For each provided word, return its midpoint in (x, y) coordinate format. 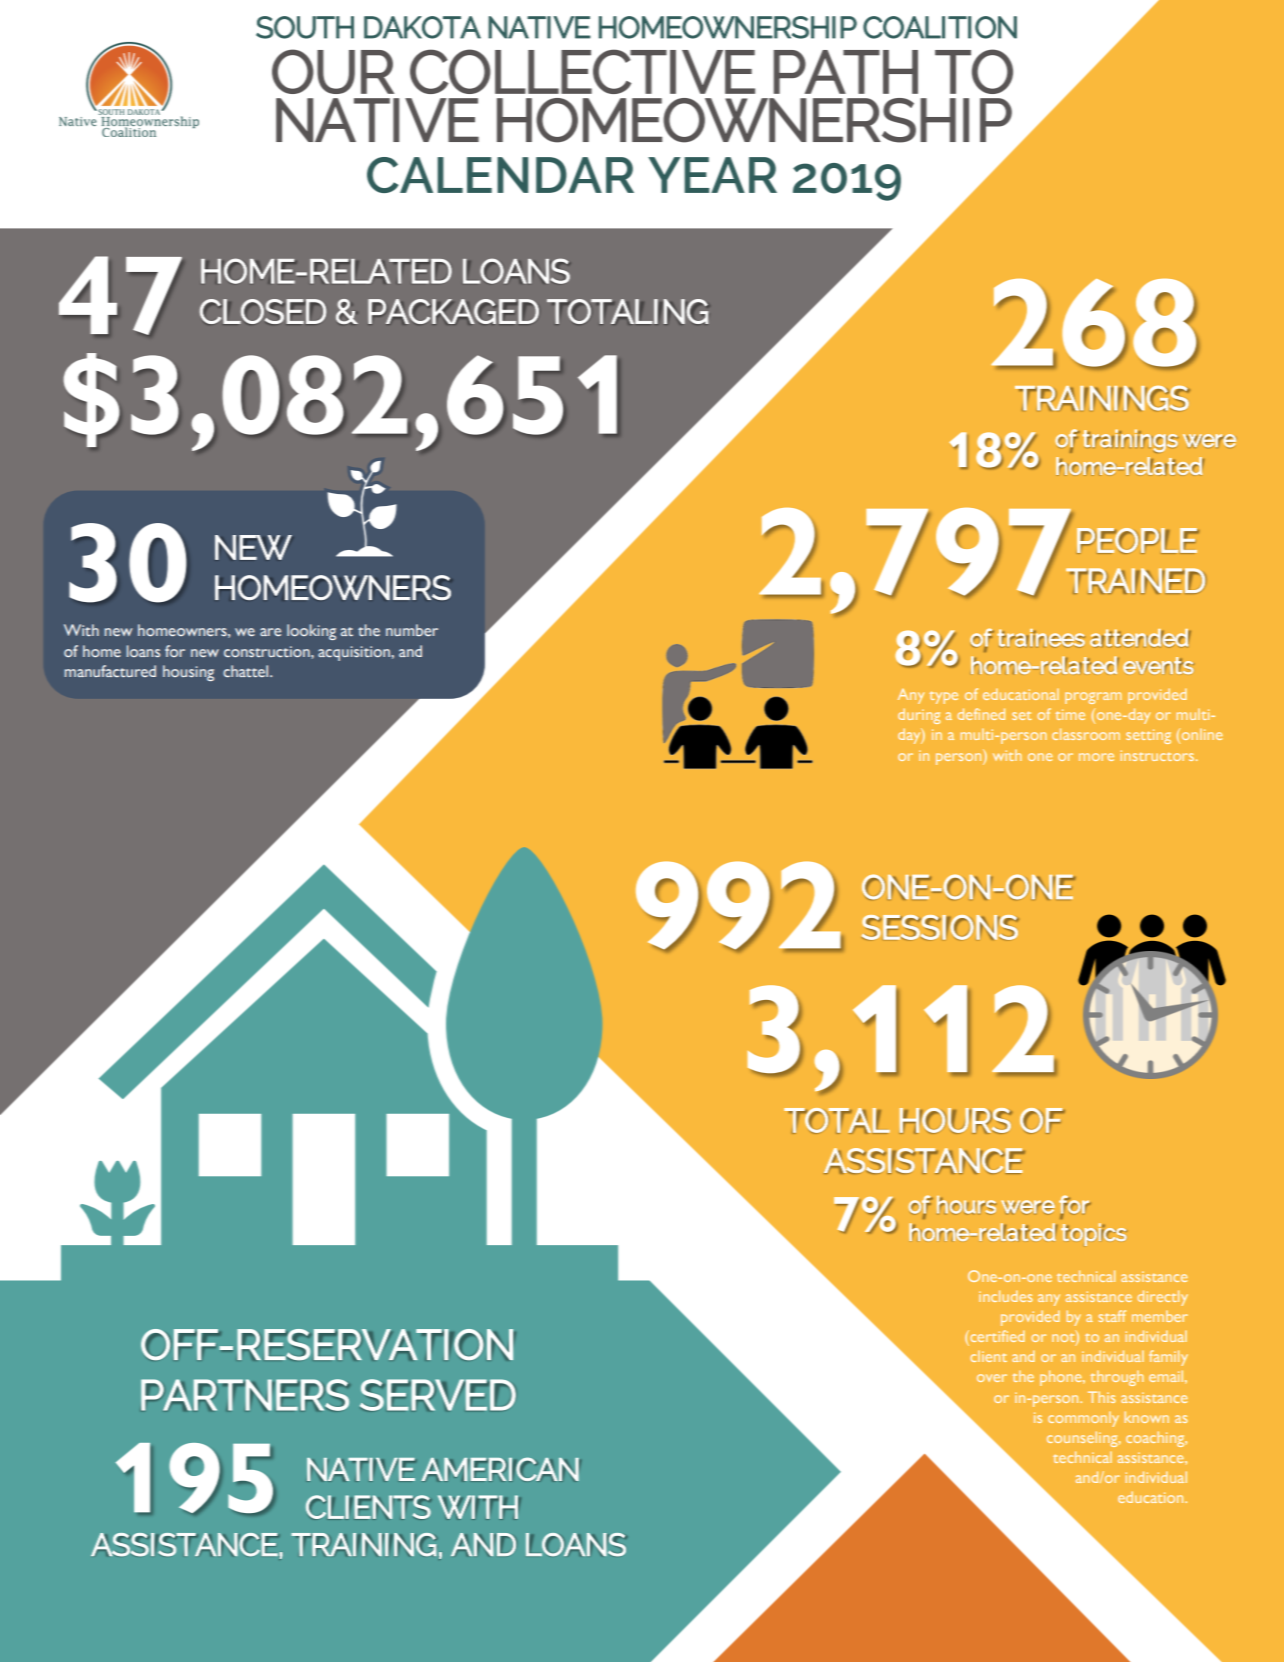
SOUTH (305, 27)
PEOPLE (1138, 541)
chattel (247, 671)
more (1096, 757)
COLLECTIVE (582, 71)
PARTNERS (245, 1395)
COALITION (940, 27)
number (412, 630)
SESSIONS (940, 927)
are (270, 632)
